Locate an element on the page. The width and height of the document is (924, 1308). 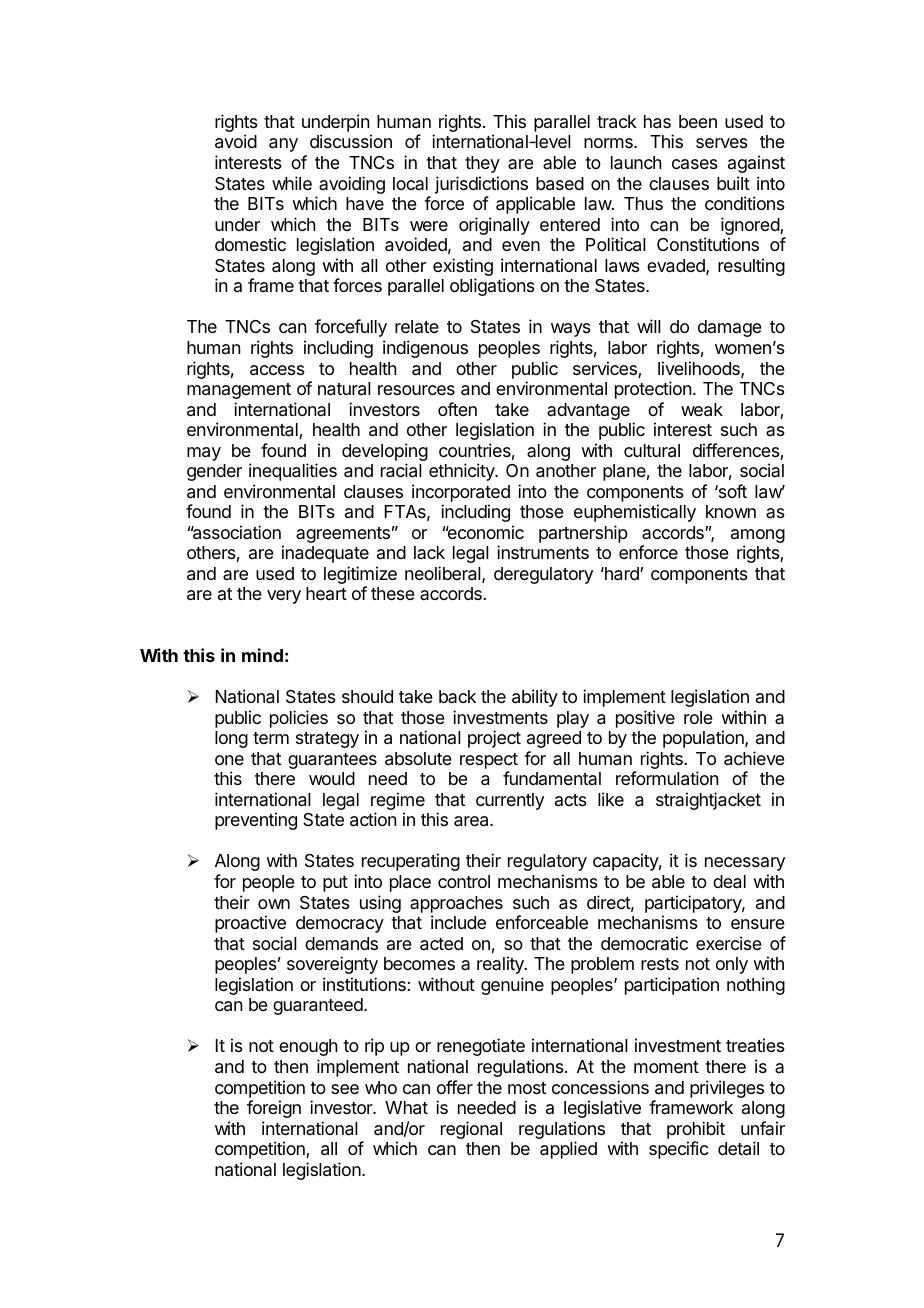
foreign is located at coordinates (274, 1109).
